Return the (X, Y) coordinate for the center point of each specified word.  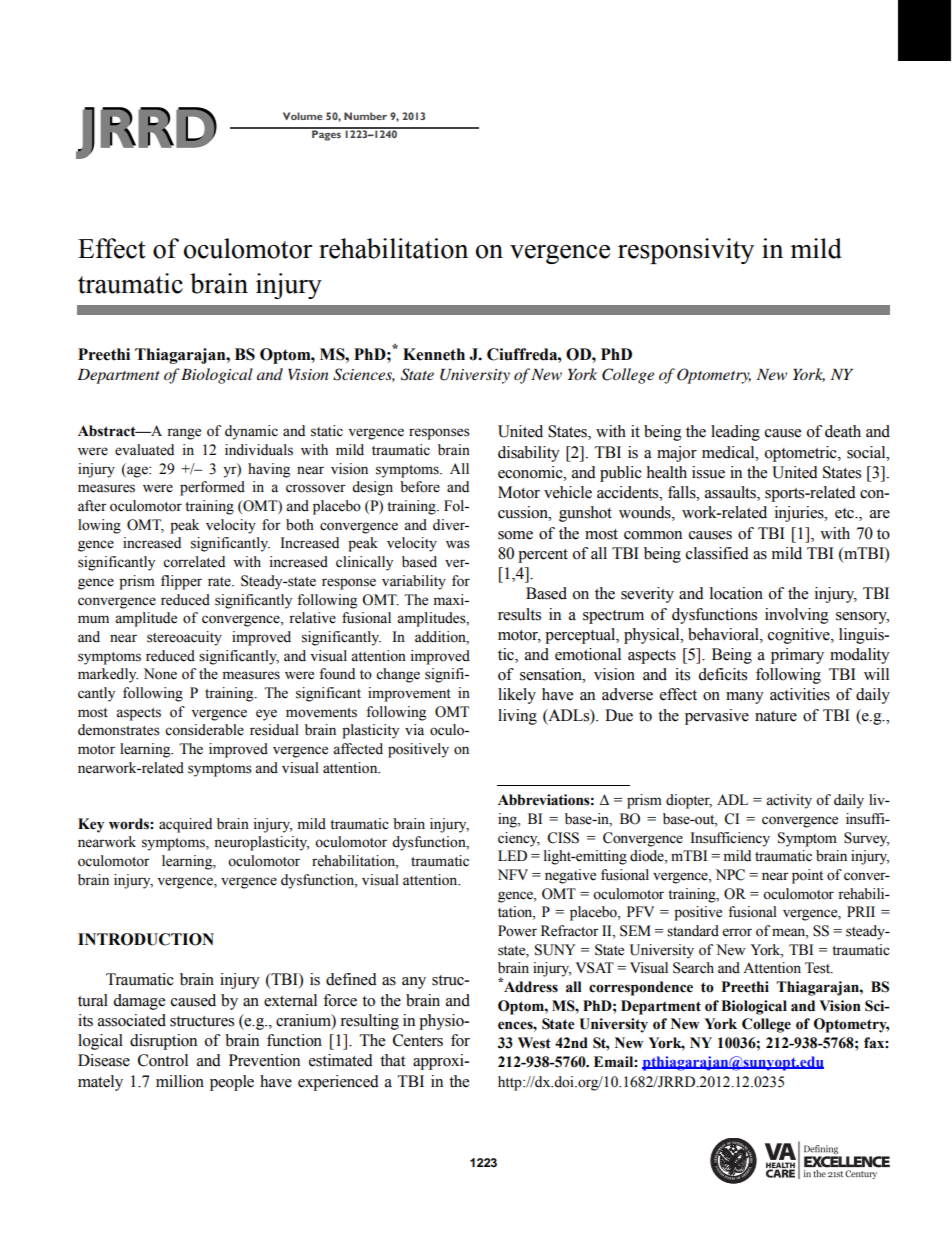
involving (797, 616)
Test (819, 968)
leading (735, 433)
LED (512, 855)
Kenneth (434, 354)
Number (365, 116)
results (519, 614)
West (534, 1043)
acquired (185, 825)
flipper (181, 582)
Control (163, 1060)
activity (789, 801)
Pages (326, 134)
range (184, 434)
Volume (302, 116)
